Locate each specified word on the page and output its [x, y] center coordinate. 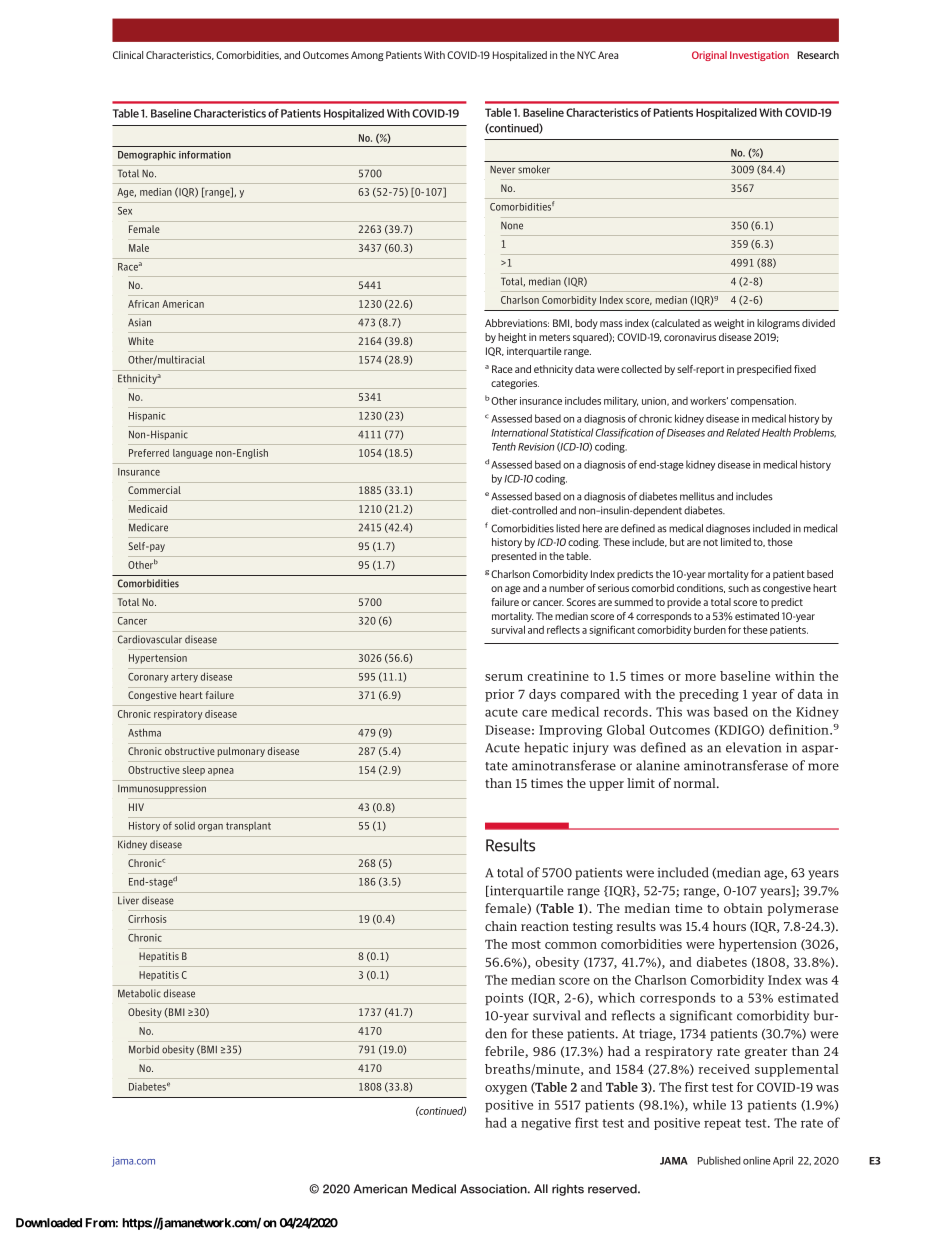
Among [367, 56]
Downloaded [49, 1223]
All [541, 1188]
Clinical [128, 55]
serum [504, 677]
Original [709, 56]
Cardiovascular [150, 639]
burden [710, 629]
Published [719, 1160]
